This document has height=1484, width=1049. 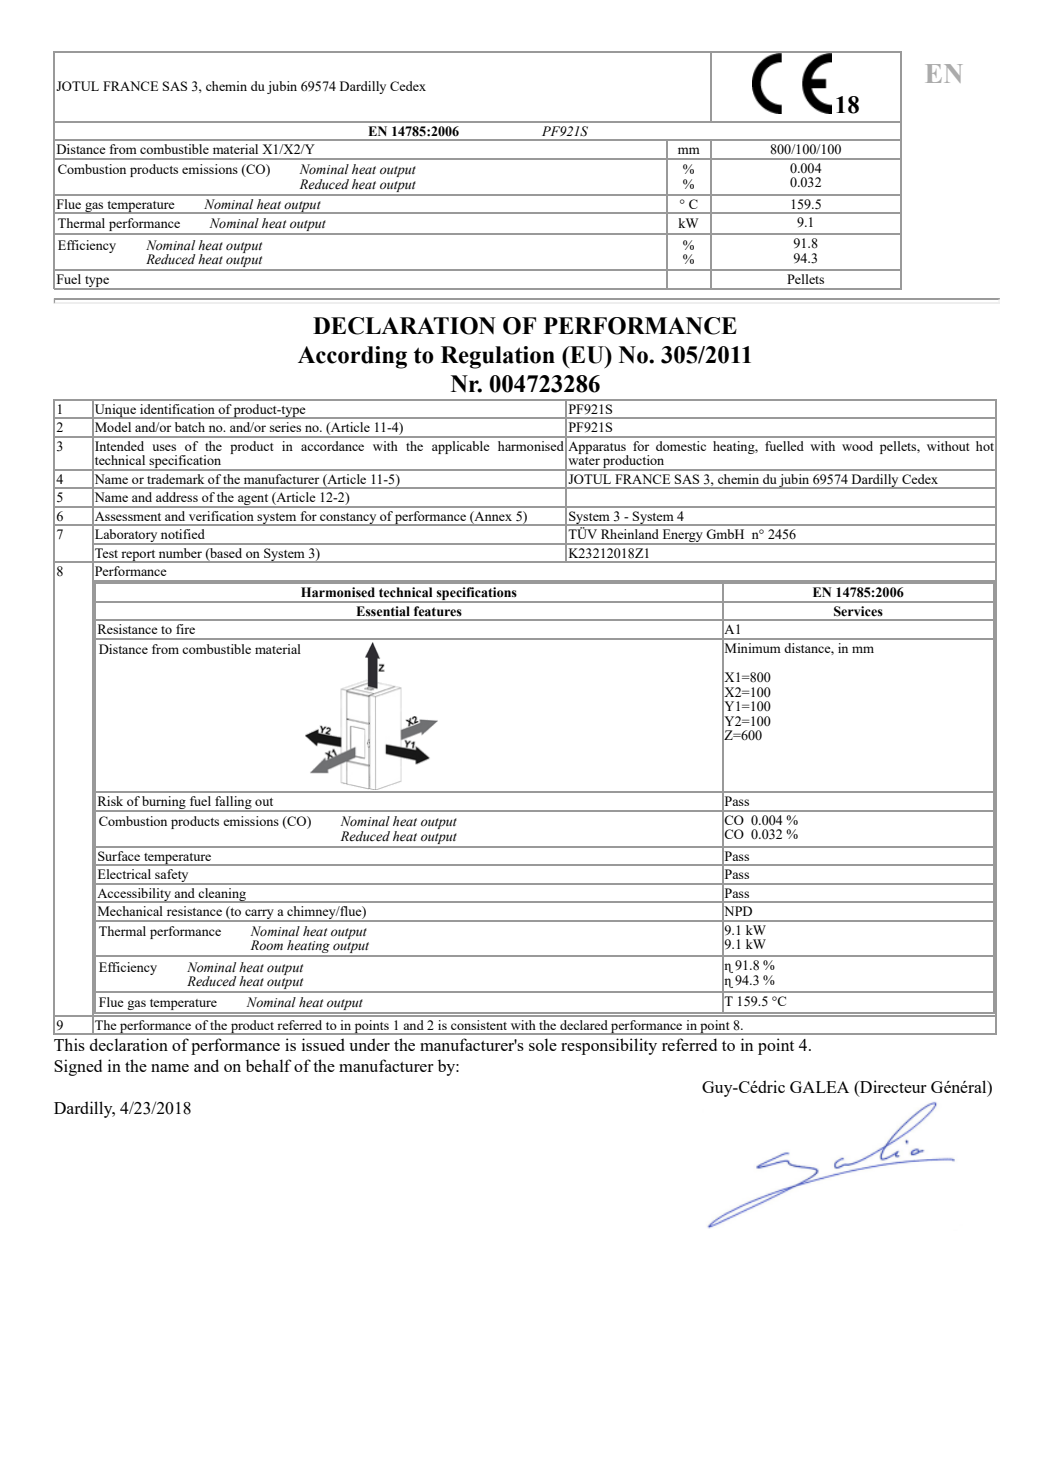 I want to click on constancy, so click(x=348, y=519).
